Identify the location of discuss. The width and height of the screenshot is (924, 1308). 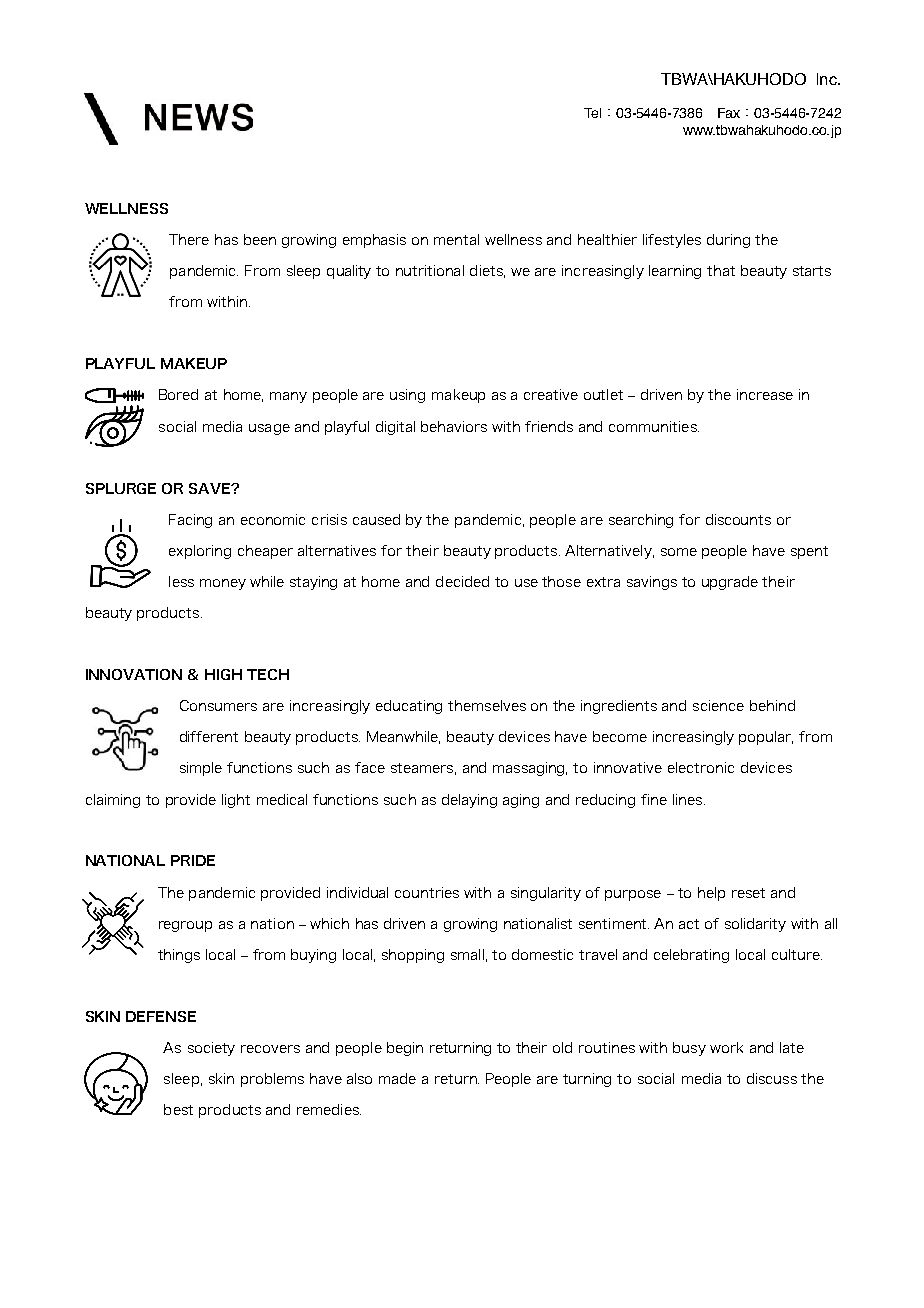
(772, 1078).
